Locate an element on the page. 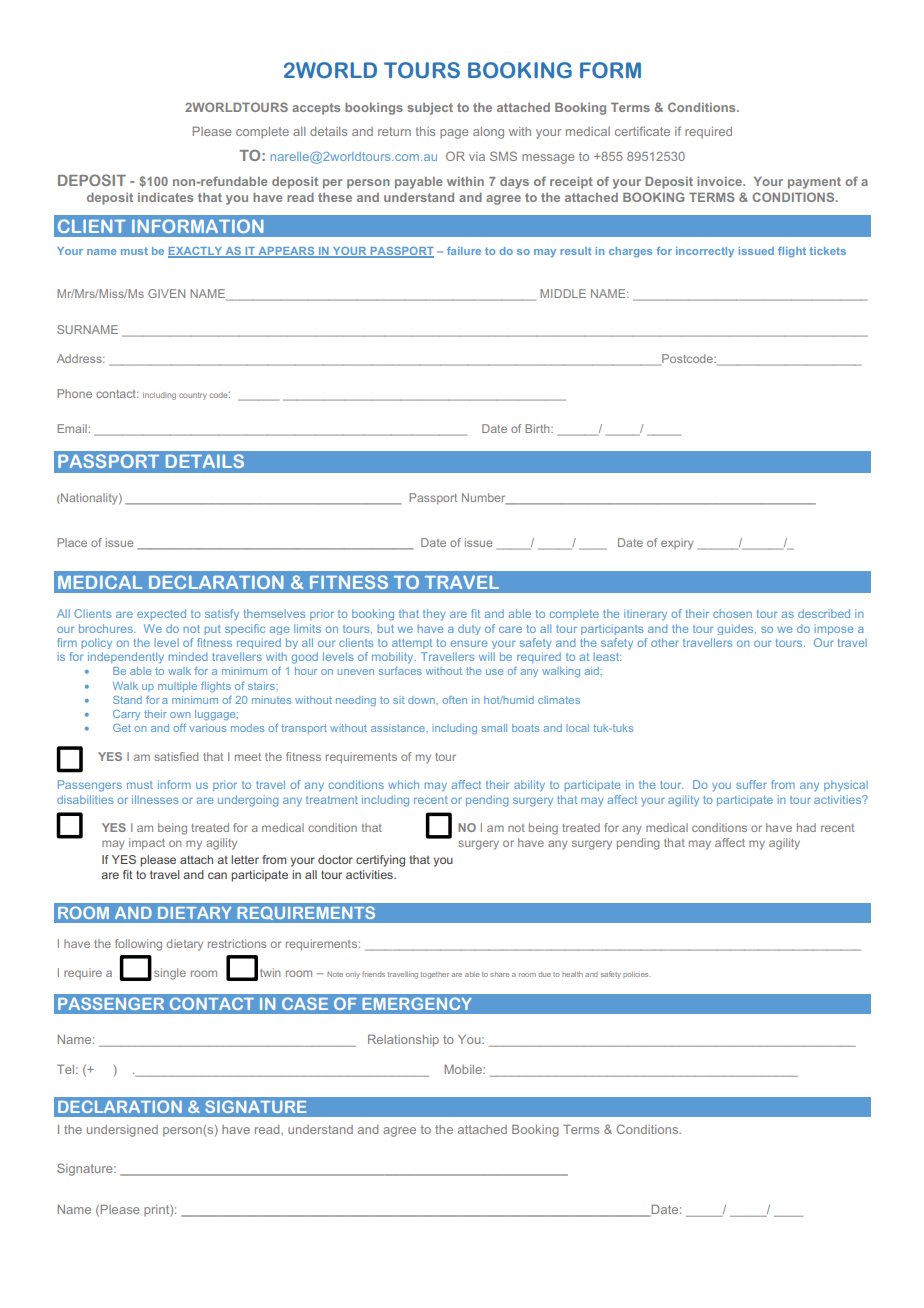 The image size is (924, 1308). undersigned is located at coordinates (122, 1131).
